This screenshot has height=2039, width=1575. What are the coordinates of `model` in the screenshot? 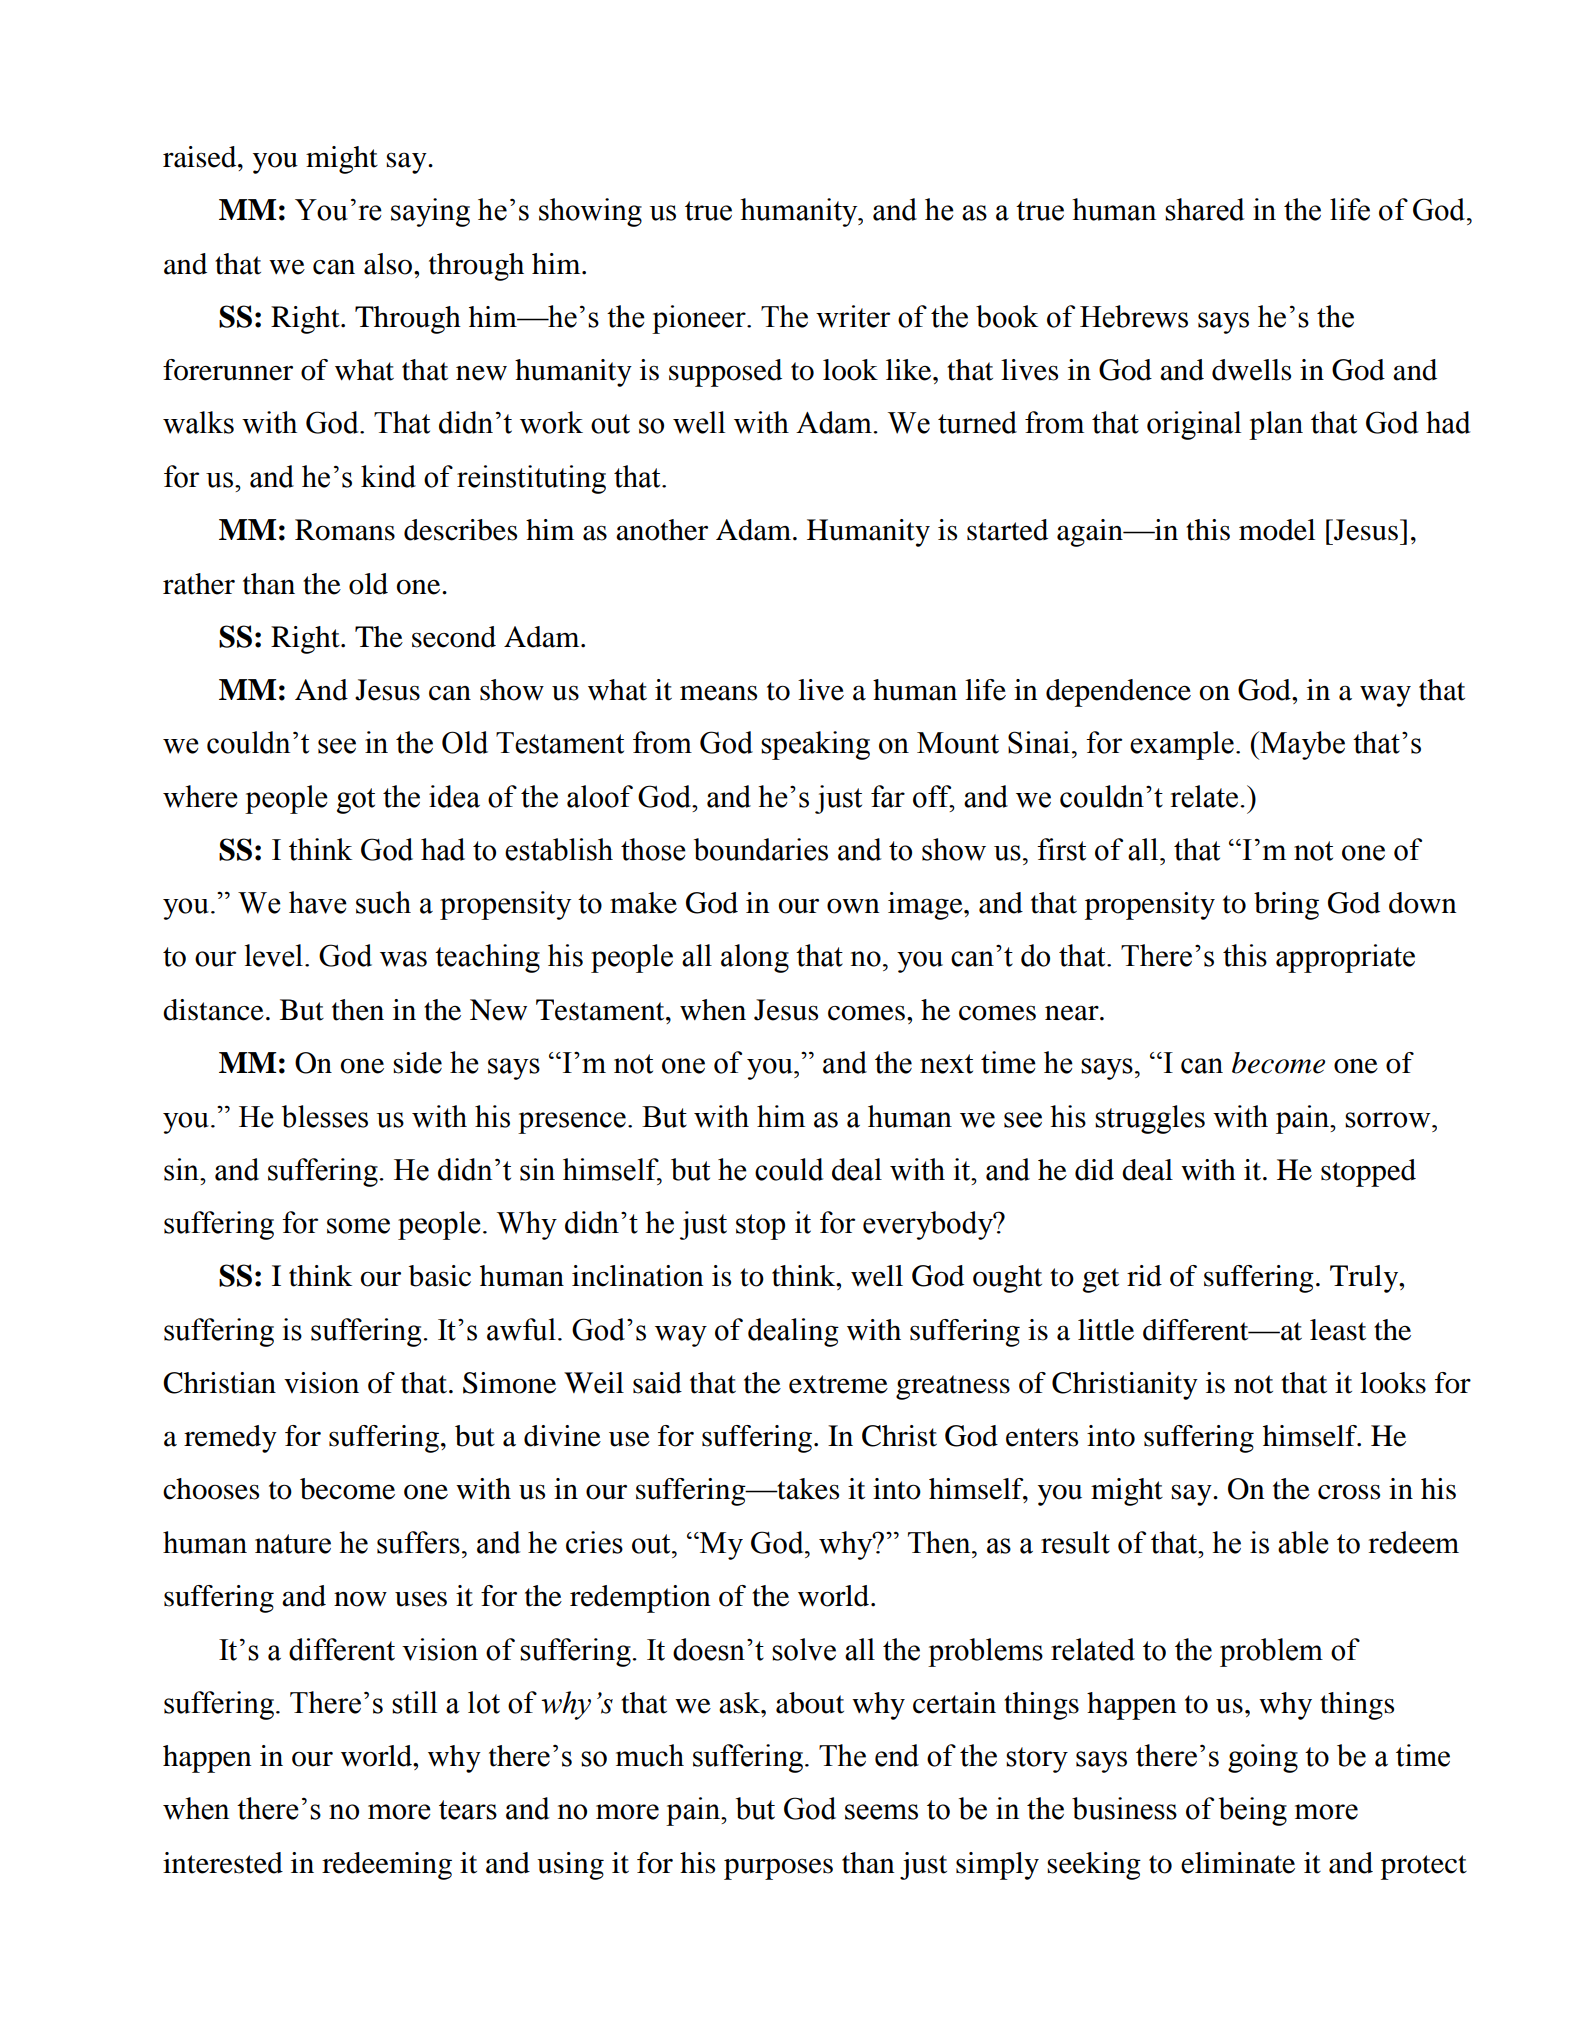 It's located at (1277, 530).
